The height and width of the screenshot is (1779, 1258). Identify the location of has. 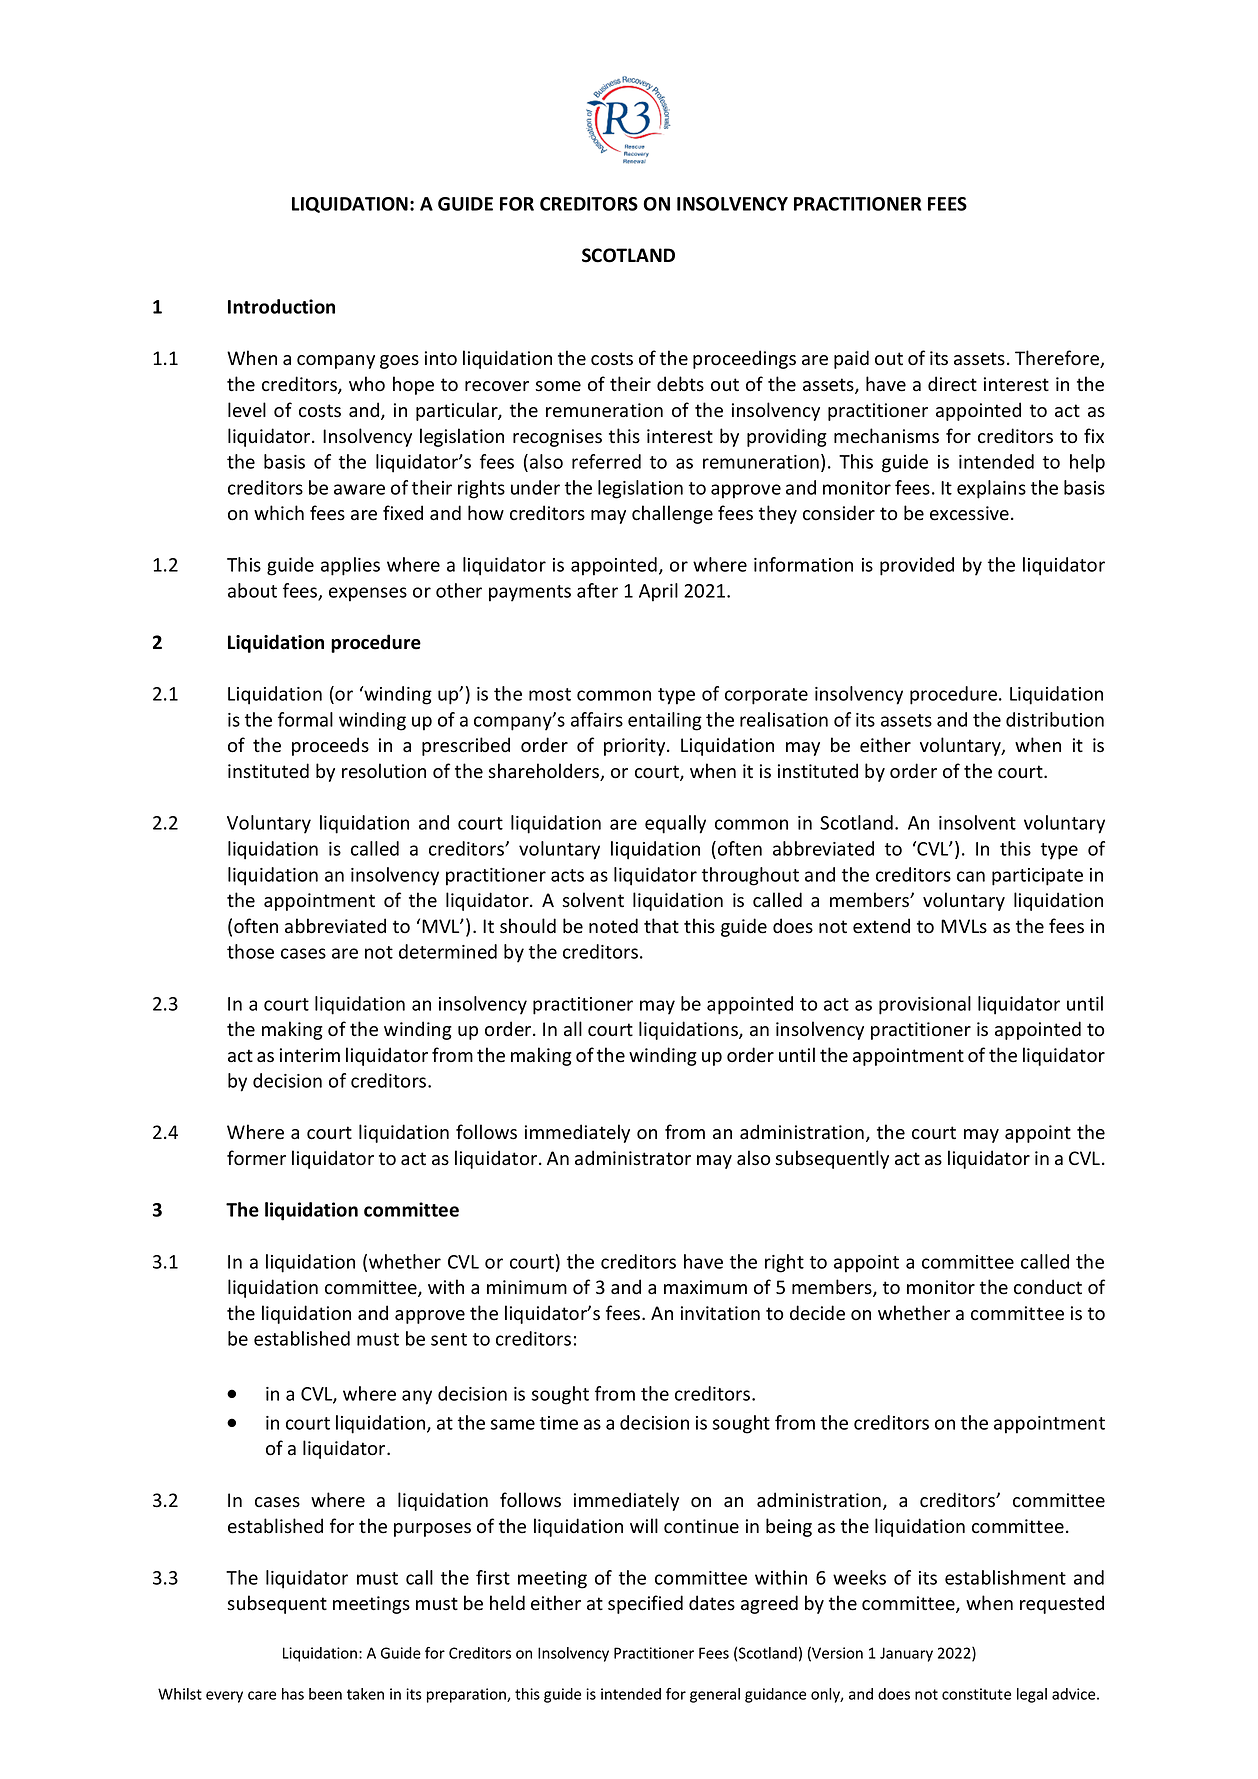
(293, 1694).
